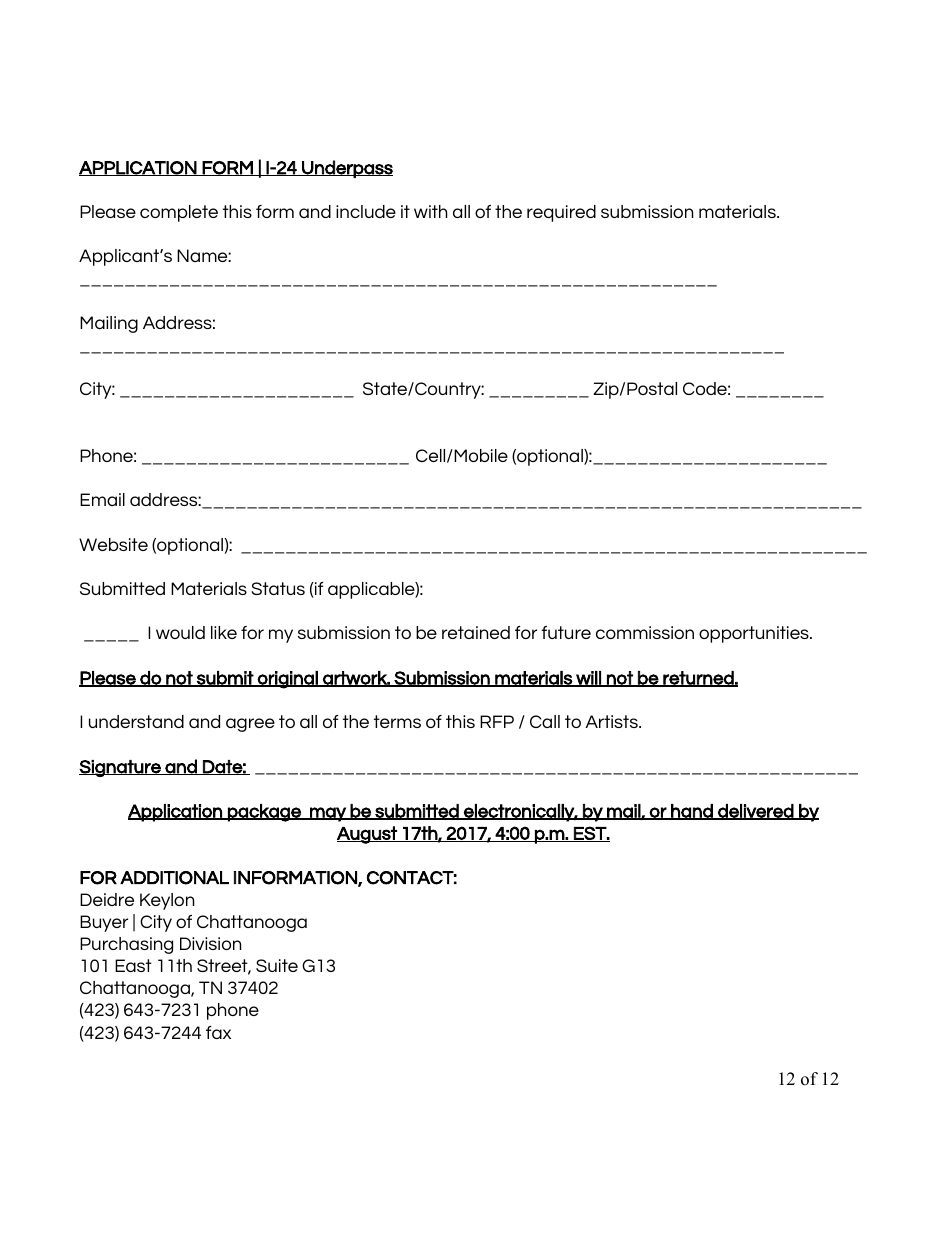 This screenshot has width=952, height=1233. What do you see at coordinates (476, 632) in the screenshot?
I see `retained` at bounding box center [476, 632].
